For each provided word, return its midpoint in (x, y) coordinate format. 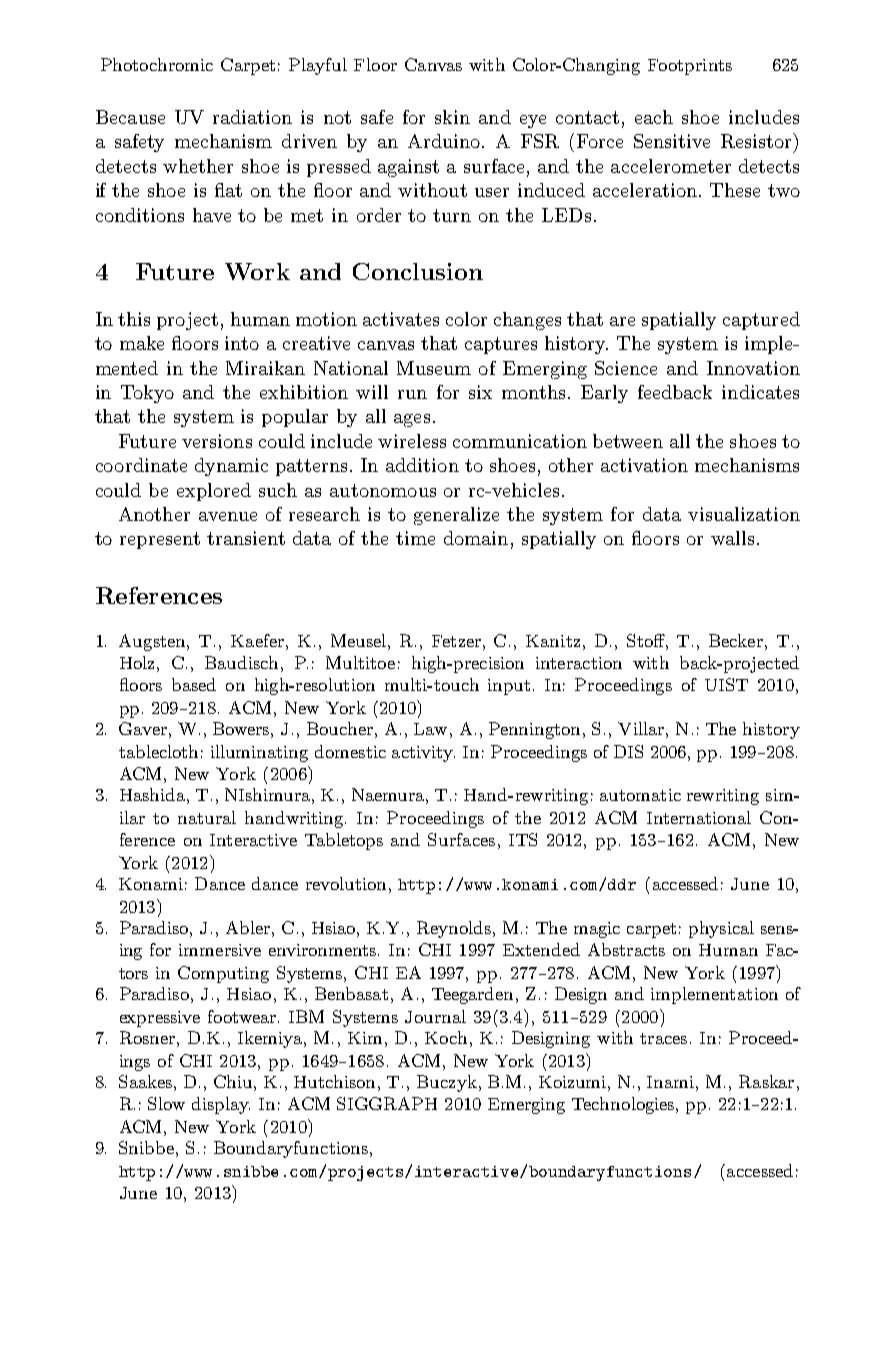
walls (732, 538)
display (221, 1105)
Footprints (690, 67)
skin (452, 117)
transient (246, 538)
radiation (252, 117)
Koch (446, 1037)
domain (476, 538)
